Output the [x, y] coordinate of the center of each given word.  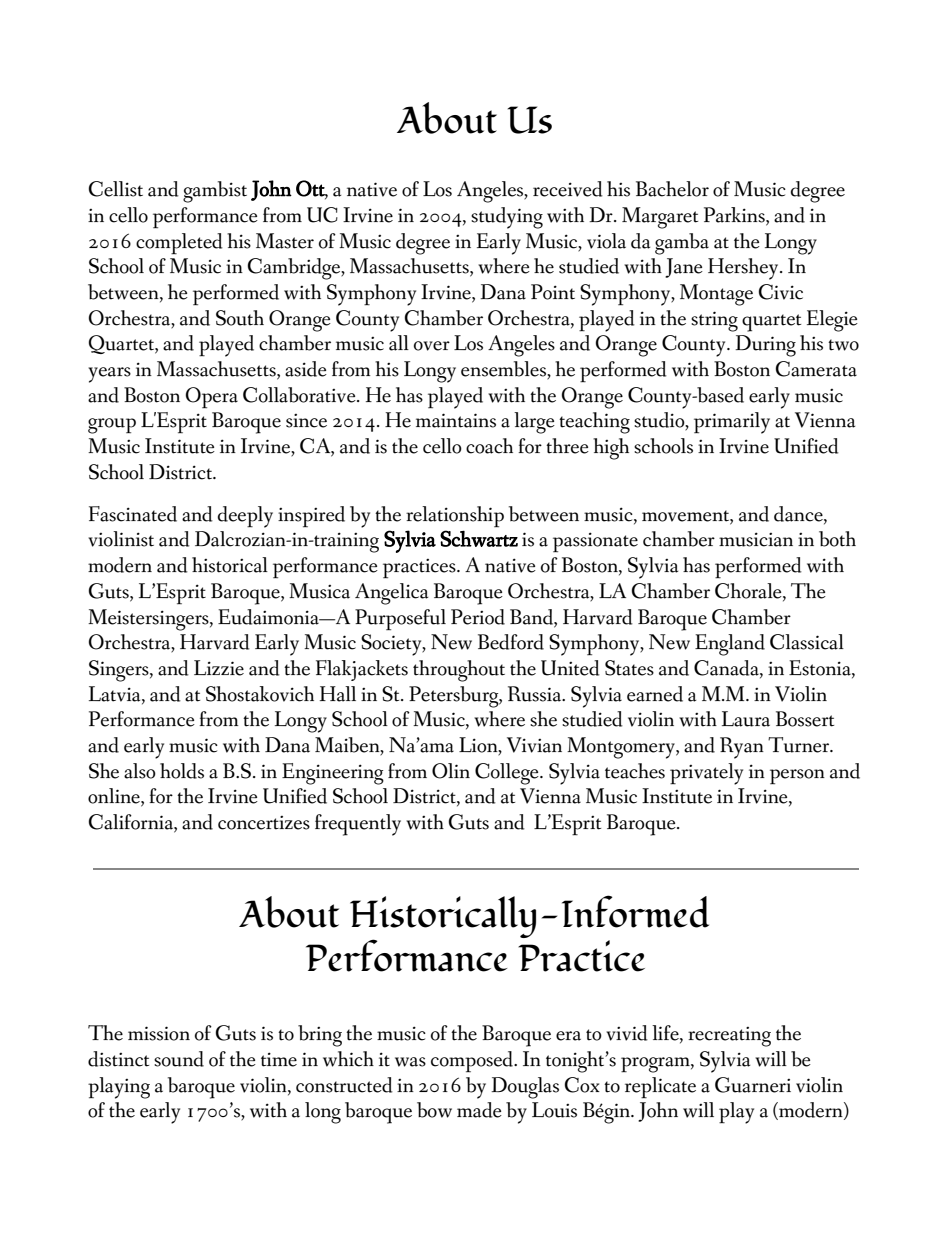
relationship [455, 517]
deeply [245, 517]
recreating [729, 1037]
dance [799, 515]
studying [507, 218]
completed [179, 244]
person [797, 777]
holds [182, 771]
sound [179, 1059]
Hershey [744, 269]
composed [473, 1062]
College [508, 774]
